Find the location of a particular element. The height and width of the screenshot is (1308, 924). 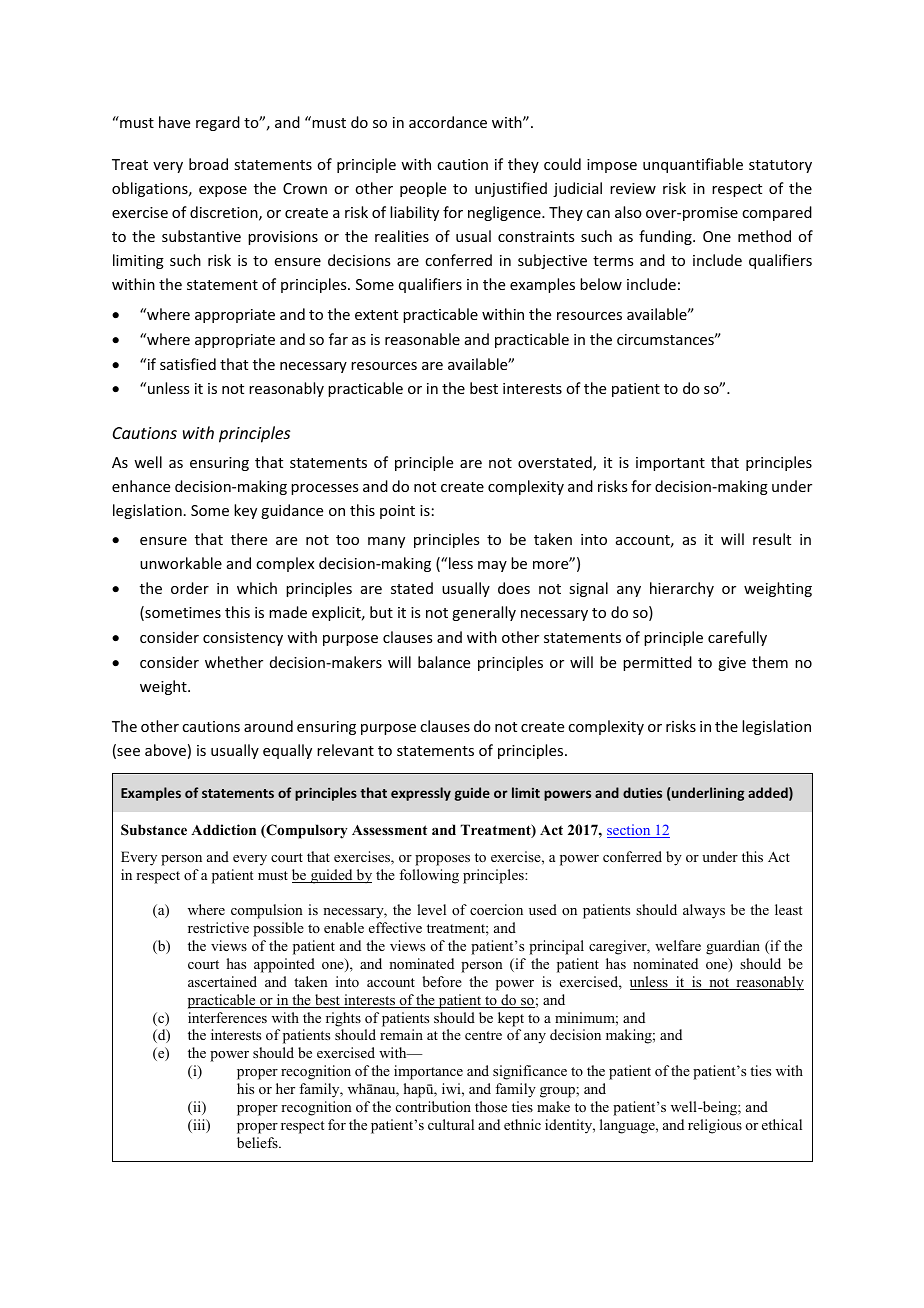

satisfied is located at coordinates (188, 364).
